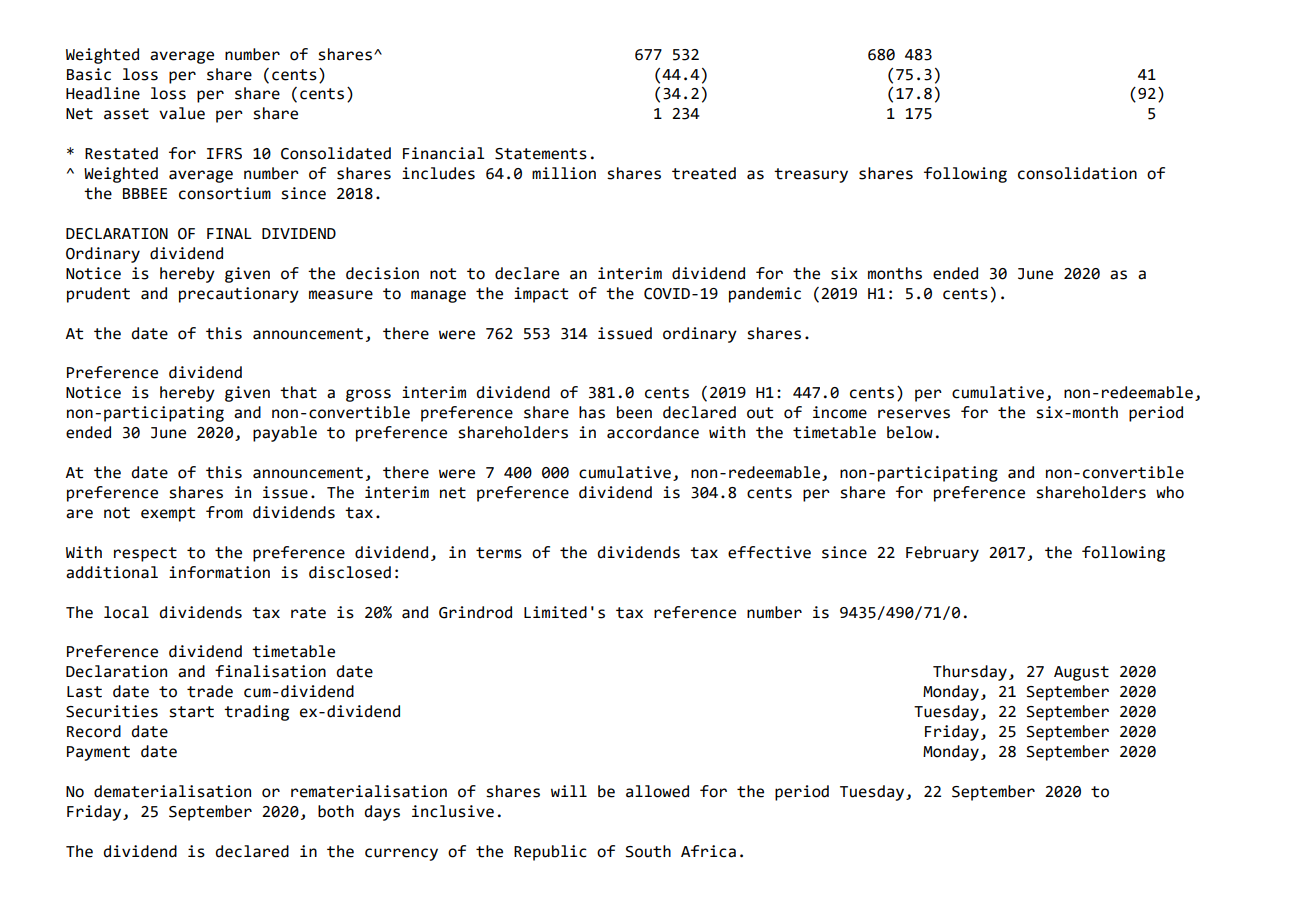 Image resolution: width=1308 pixels, height=924 pixels. I want to click on value, so click(182, 113).
